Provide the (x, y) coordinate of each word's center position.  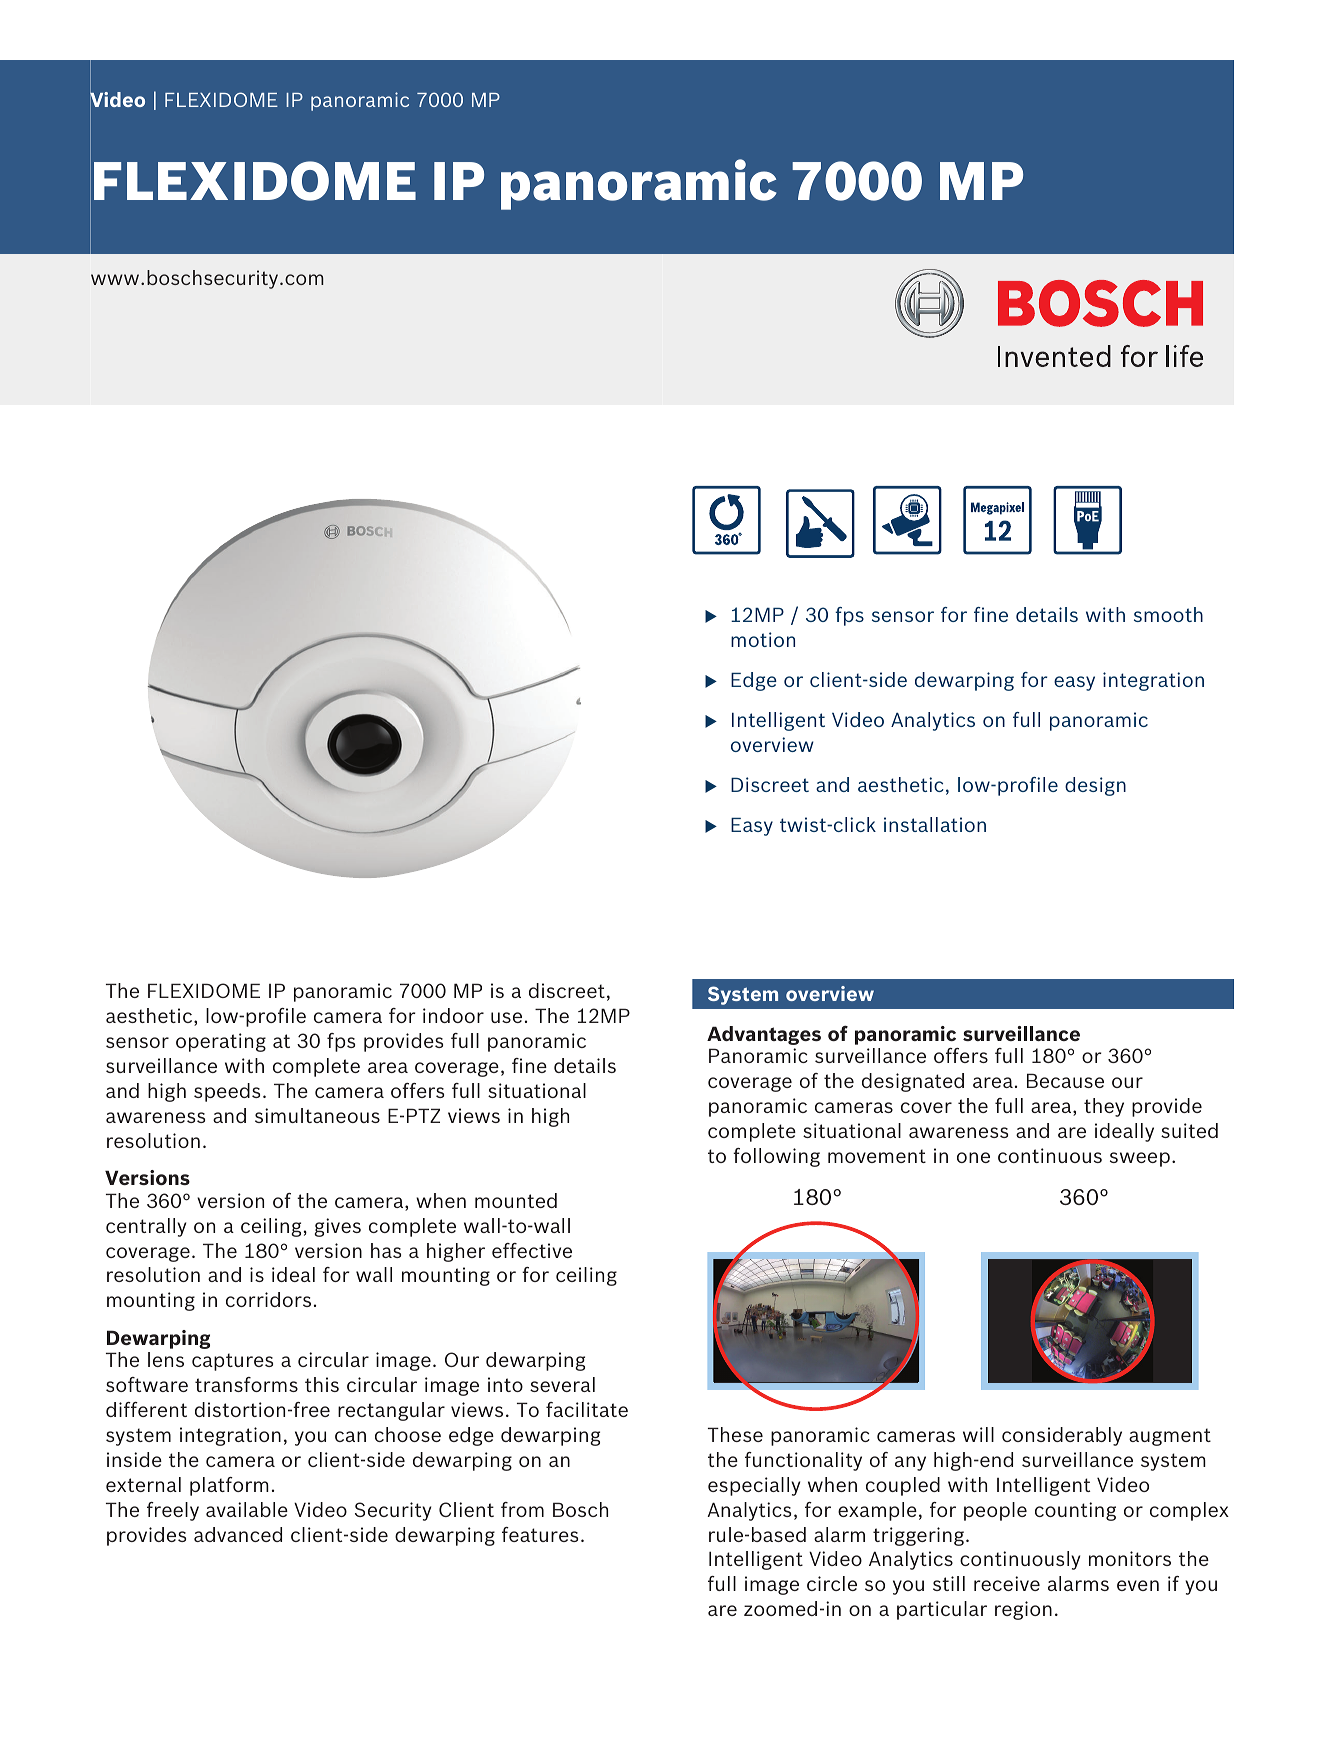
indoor (453, 1015)
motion (763, 639)
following (776, 1157)
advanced (238, 1534)
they (1104, 1107)
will (978, 1434)
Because (1065, 1080)
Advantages (764, 1035)
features (540, 1534)
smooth (1168, 614)
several (562, 1384)
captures (232, 1362)
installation (935, 824)
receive (1007, 1583)
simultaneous (317, 1115)
